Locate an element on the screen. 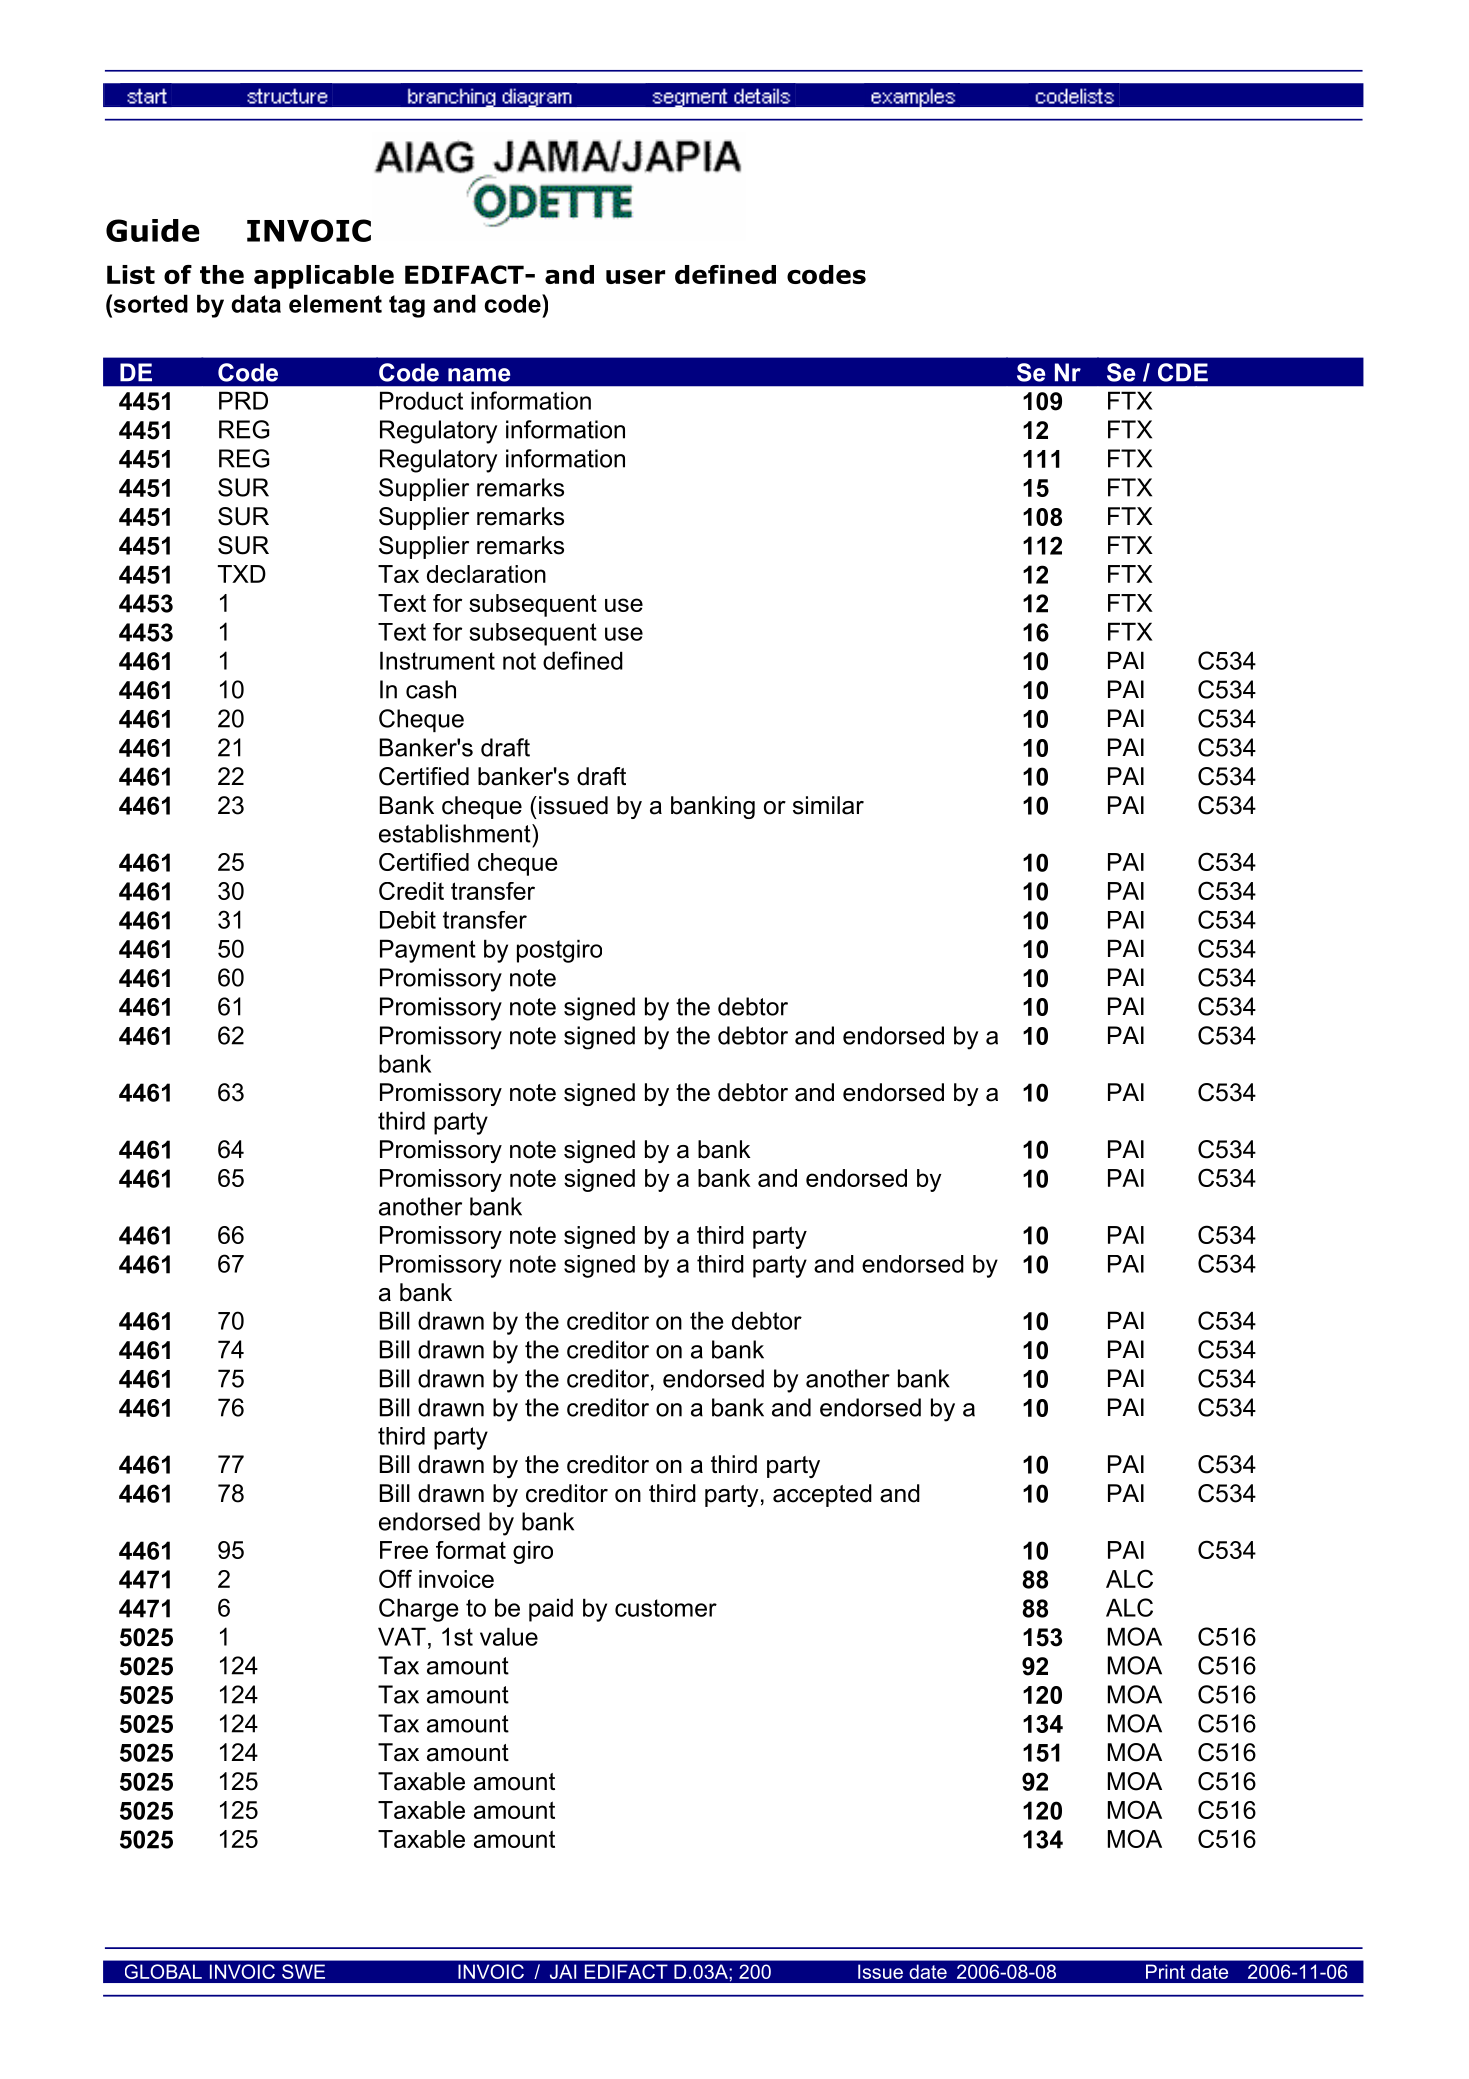 The height and width of the screenshot is (2079, 1469). CDE is located at coordinates (1183, 372).
